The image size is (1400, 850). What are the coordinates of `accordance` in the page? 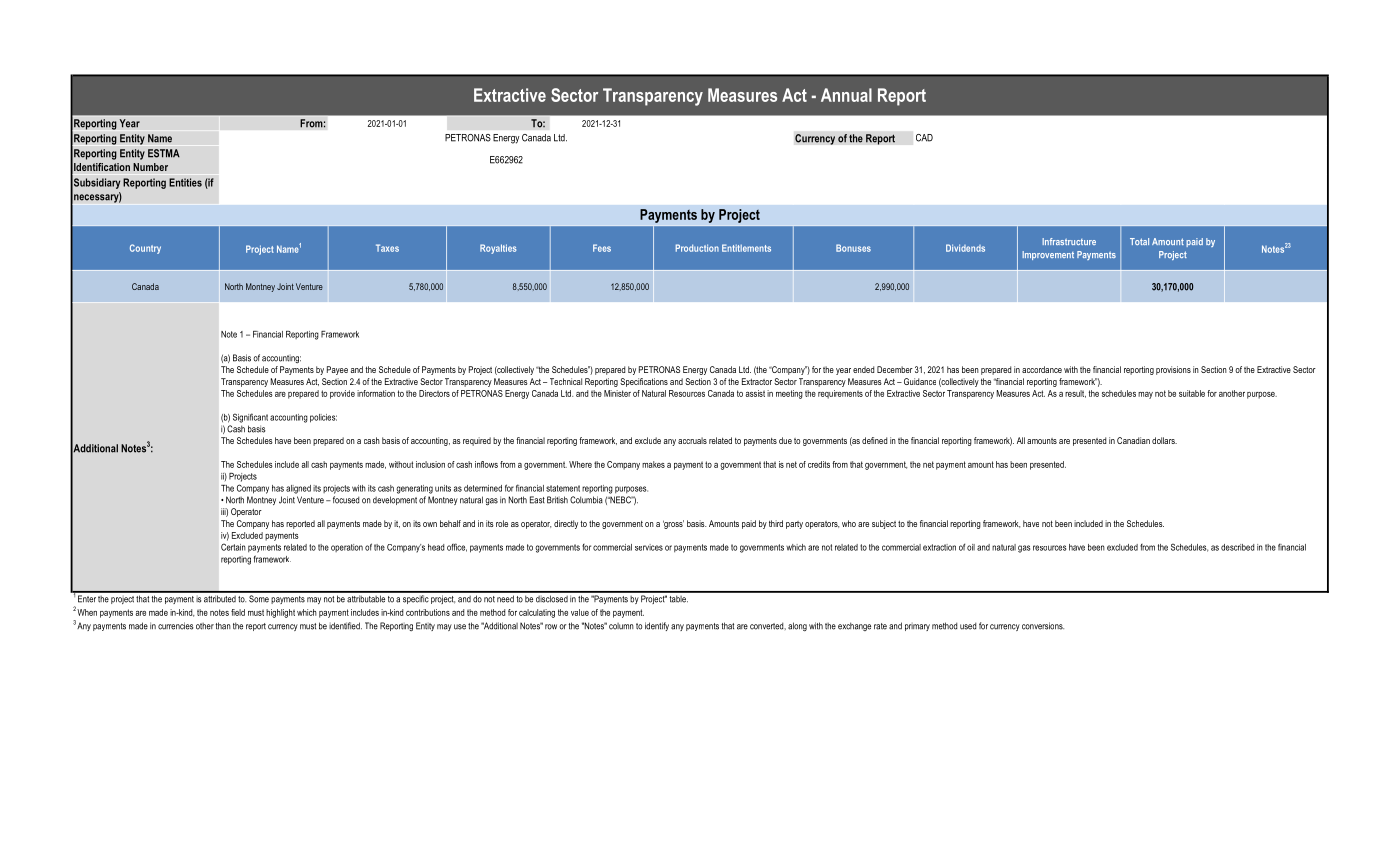 It's located at (1042, 369).
